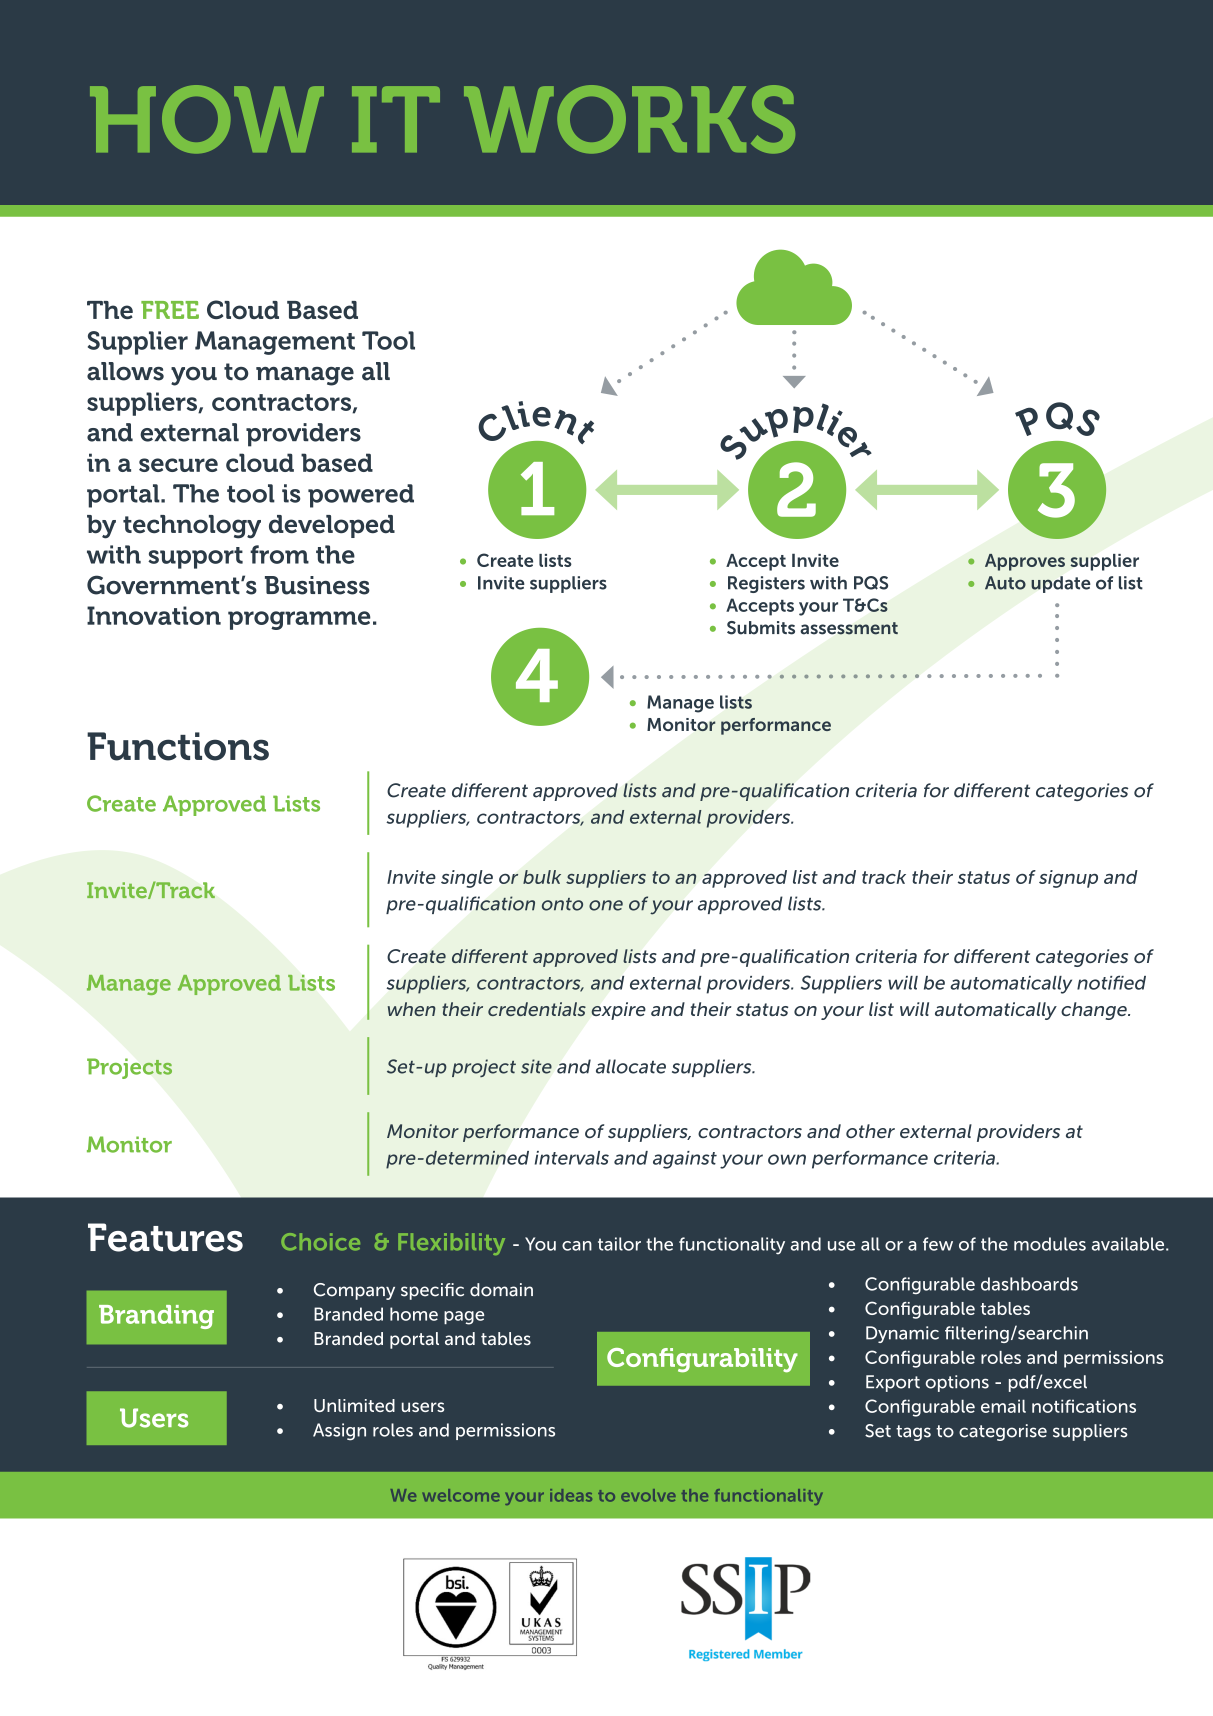  What do you see at coordinates (938, 1244) in the image?
I see `few` at bounding box center [938, 1244].
